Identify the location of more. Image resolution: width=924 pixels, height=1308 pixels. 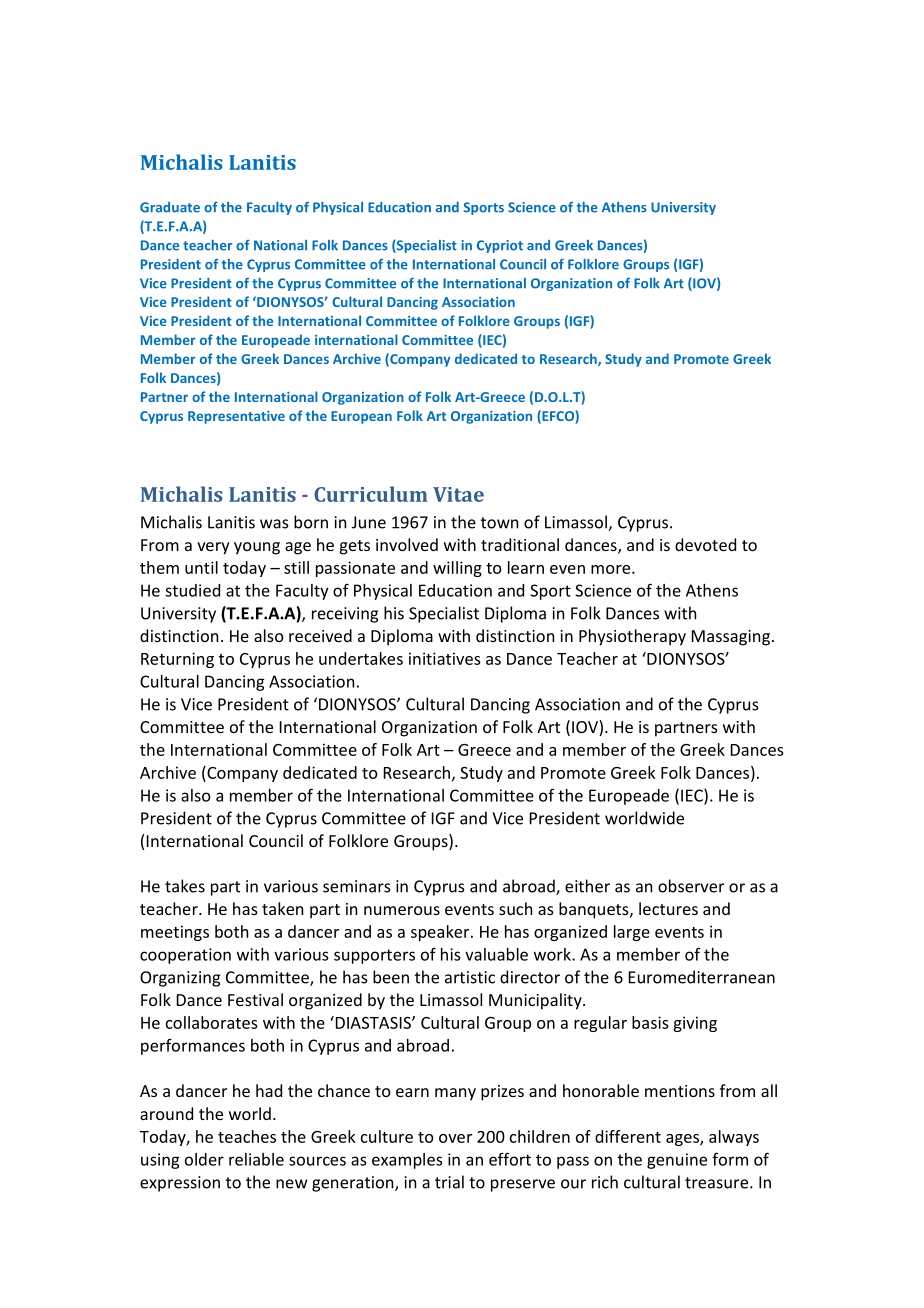
(612, 569).
